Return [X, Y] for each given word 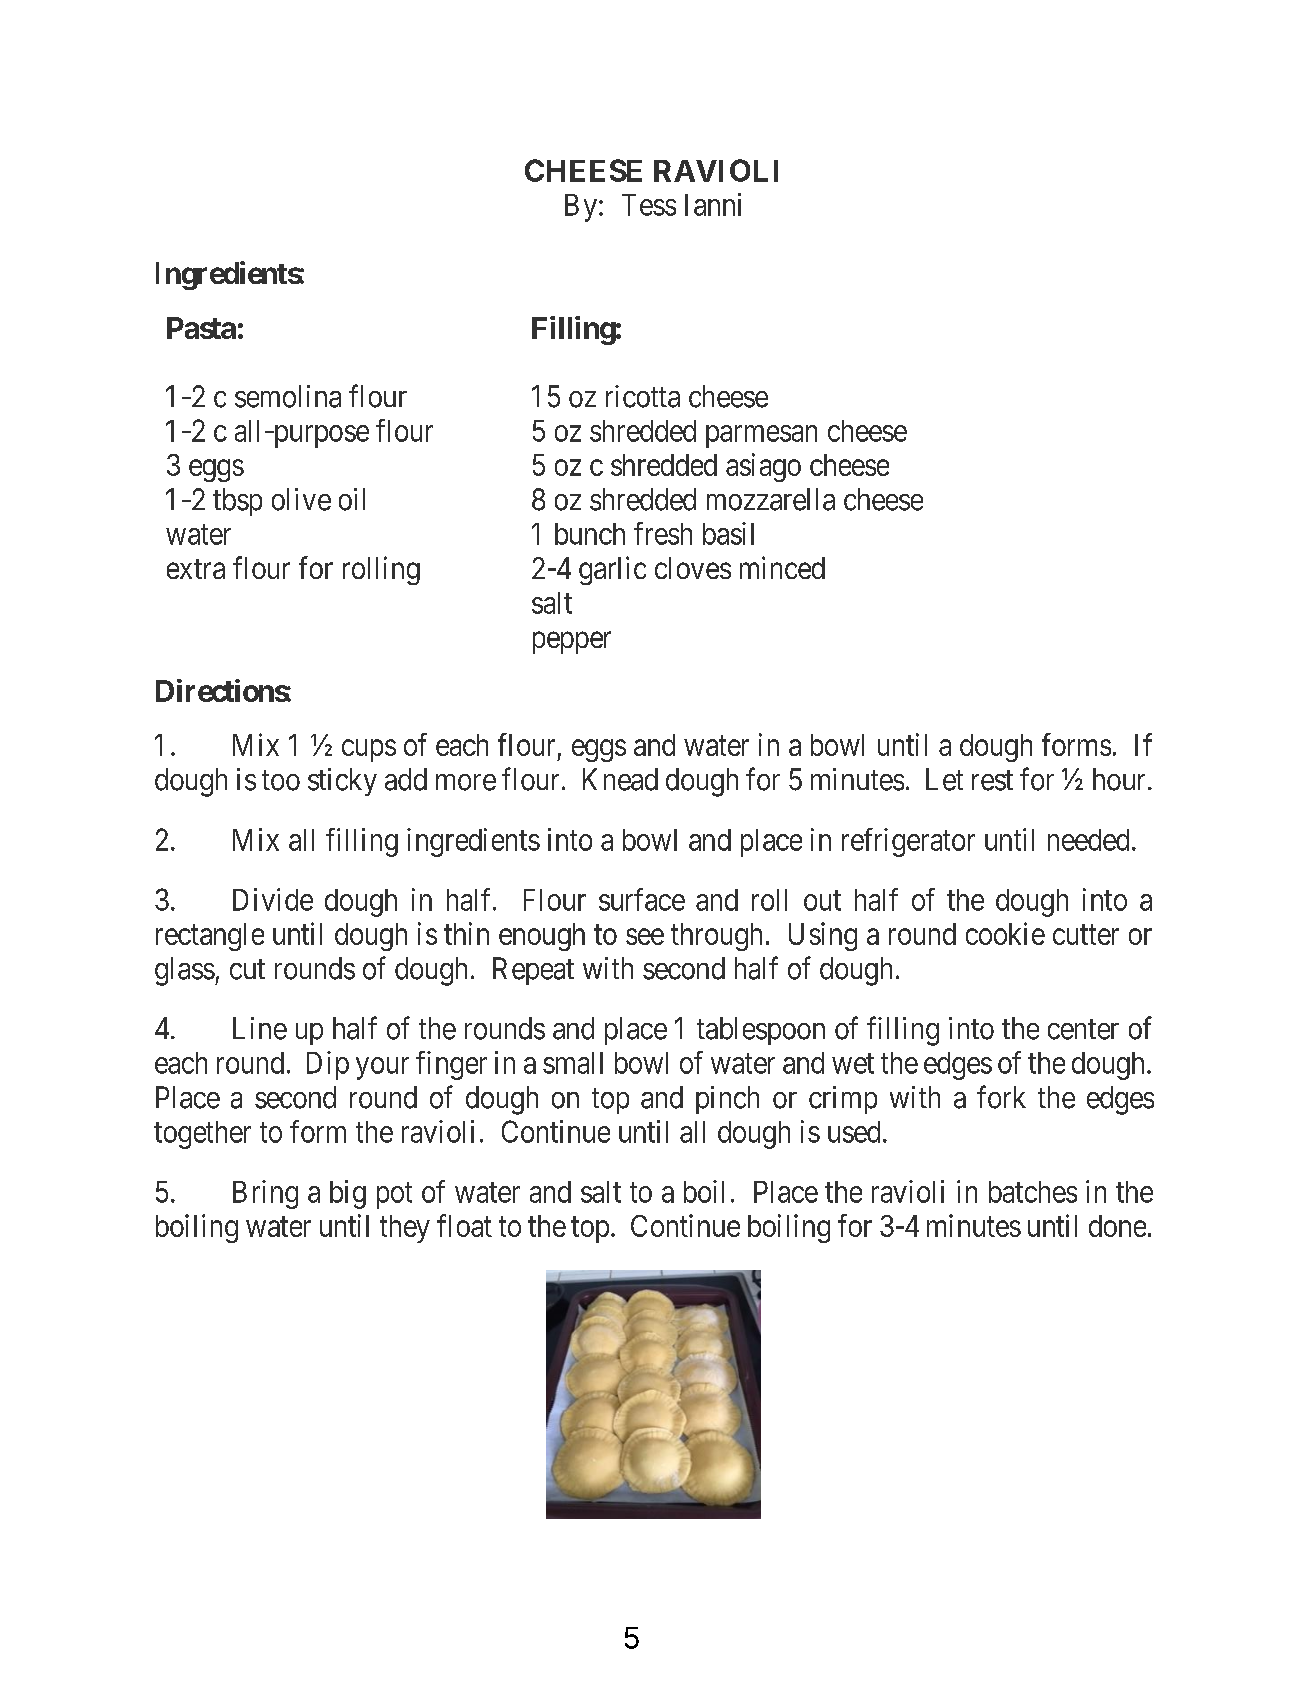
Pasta [201, 328]
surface [642, 899]
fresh [663, 533]
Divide [273, 899]
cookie [1005, 933]
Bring [265, 1194]
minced [782, 567]
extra [196, 569]
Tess [649, 205]
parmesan [761, 436]
